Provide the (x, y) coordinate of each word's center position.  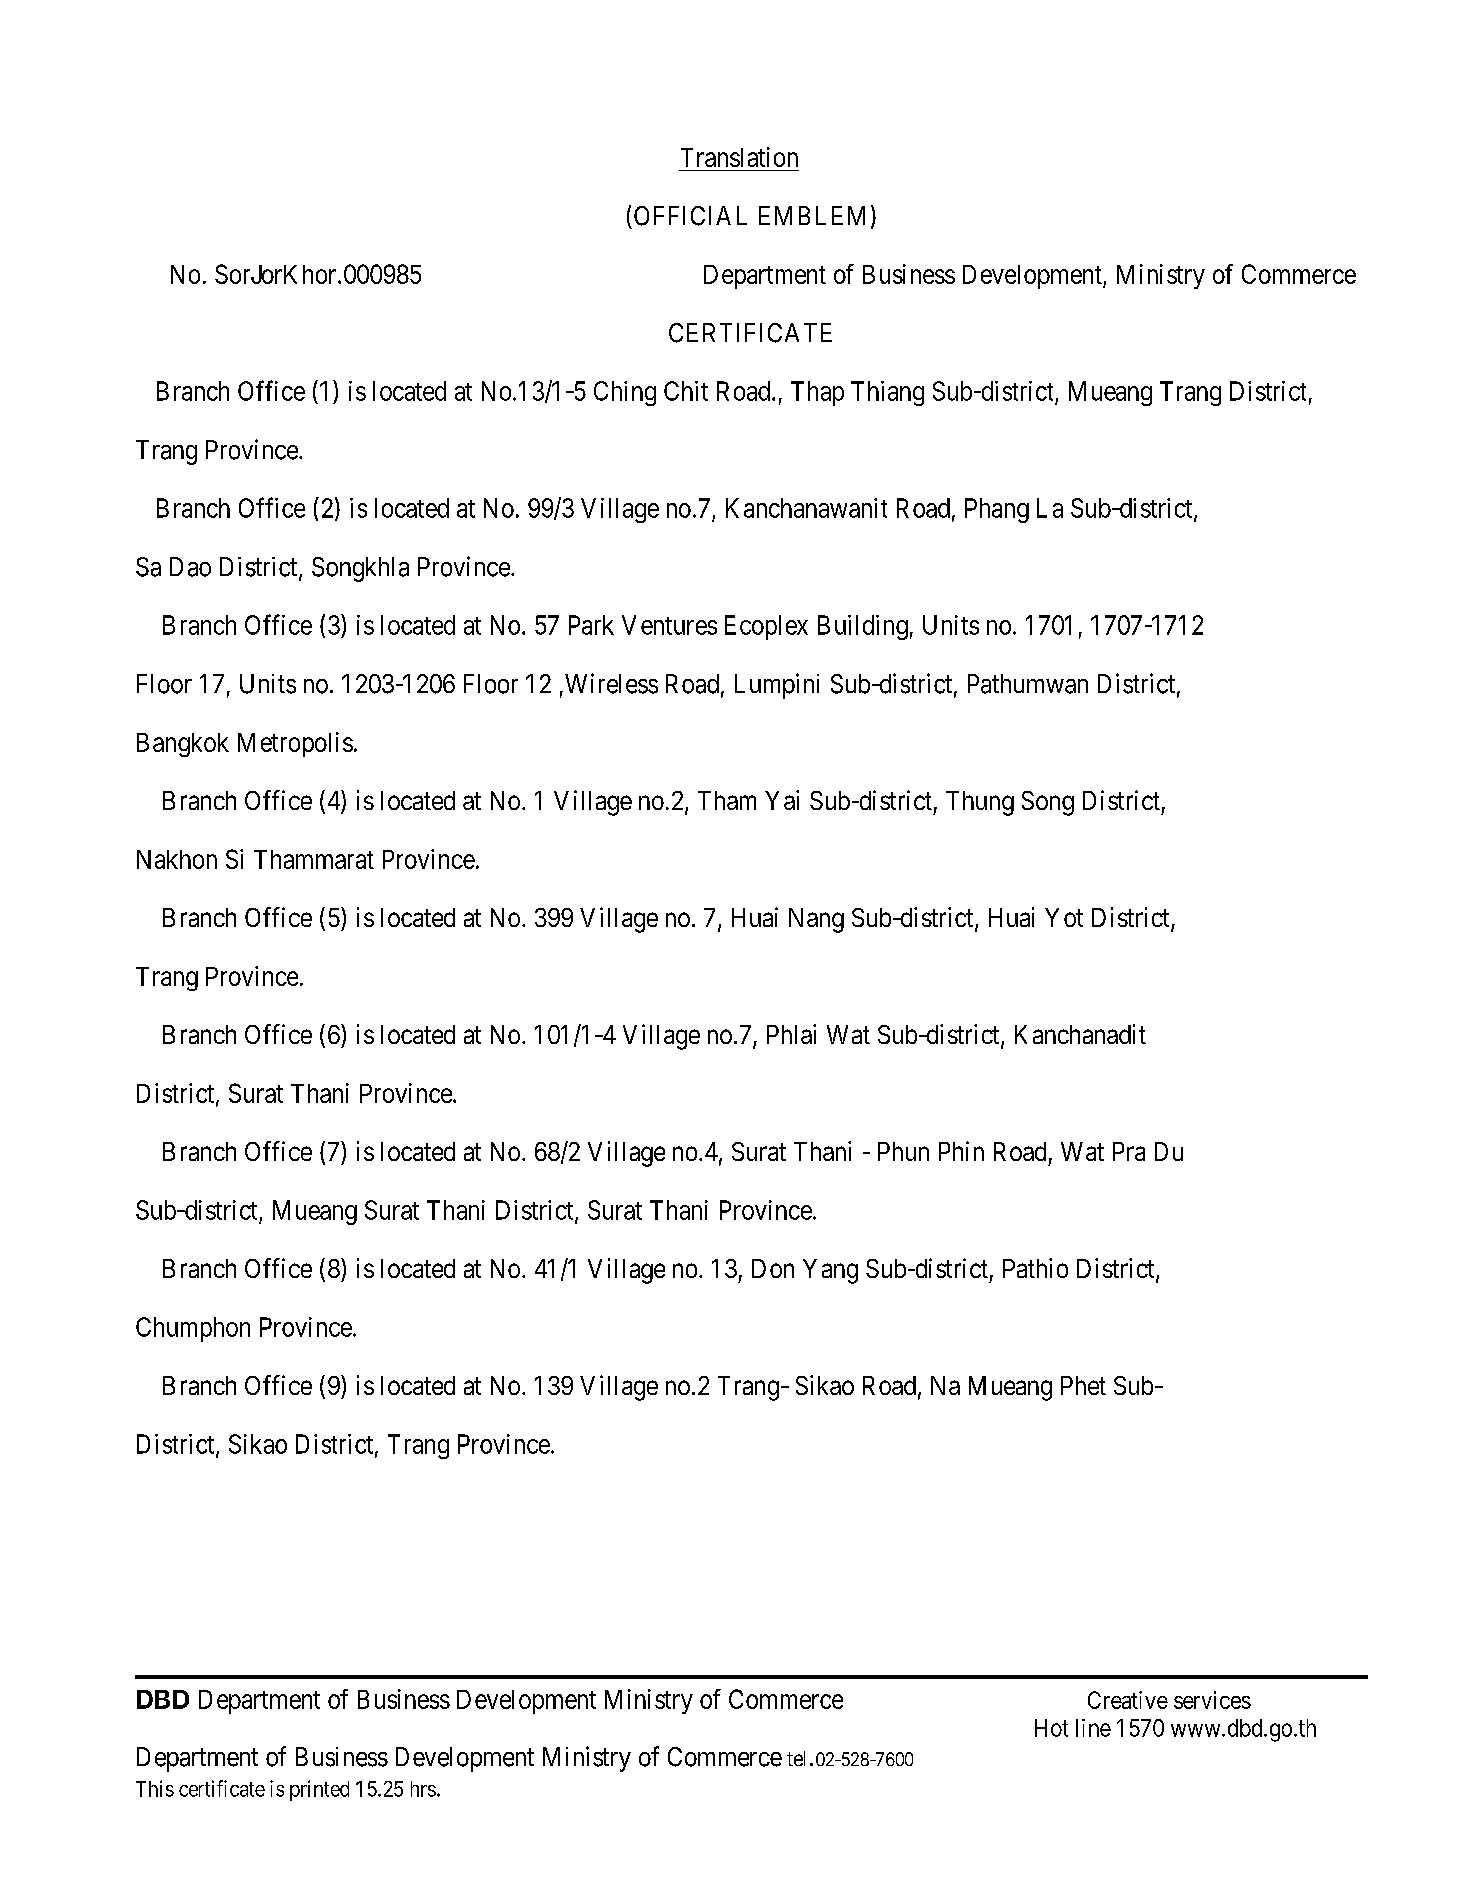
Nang (816, 920)
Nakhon (177, 859)
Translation (739, 157)
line (1093, 1728)
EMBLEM (812, 215)
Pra (1129, 1151)
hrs (423, 1789)
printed (319, 1790)
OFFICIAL (690, 216)
